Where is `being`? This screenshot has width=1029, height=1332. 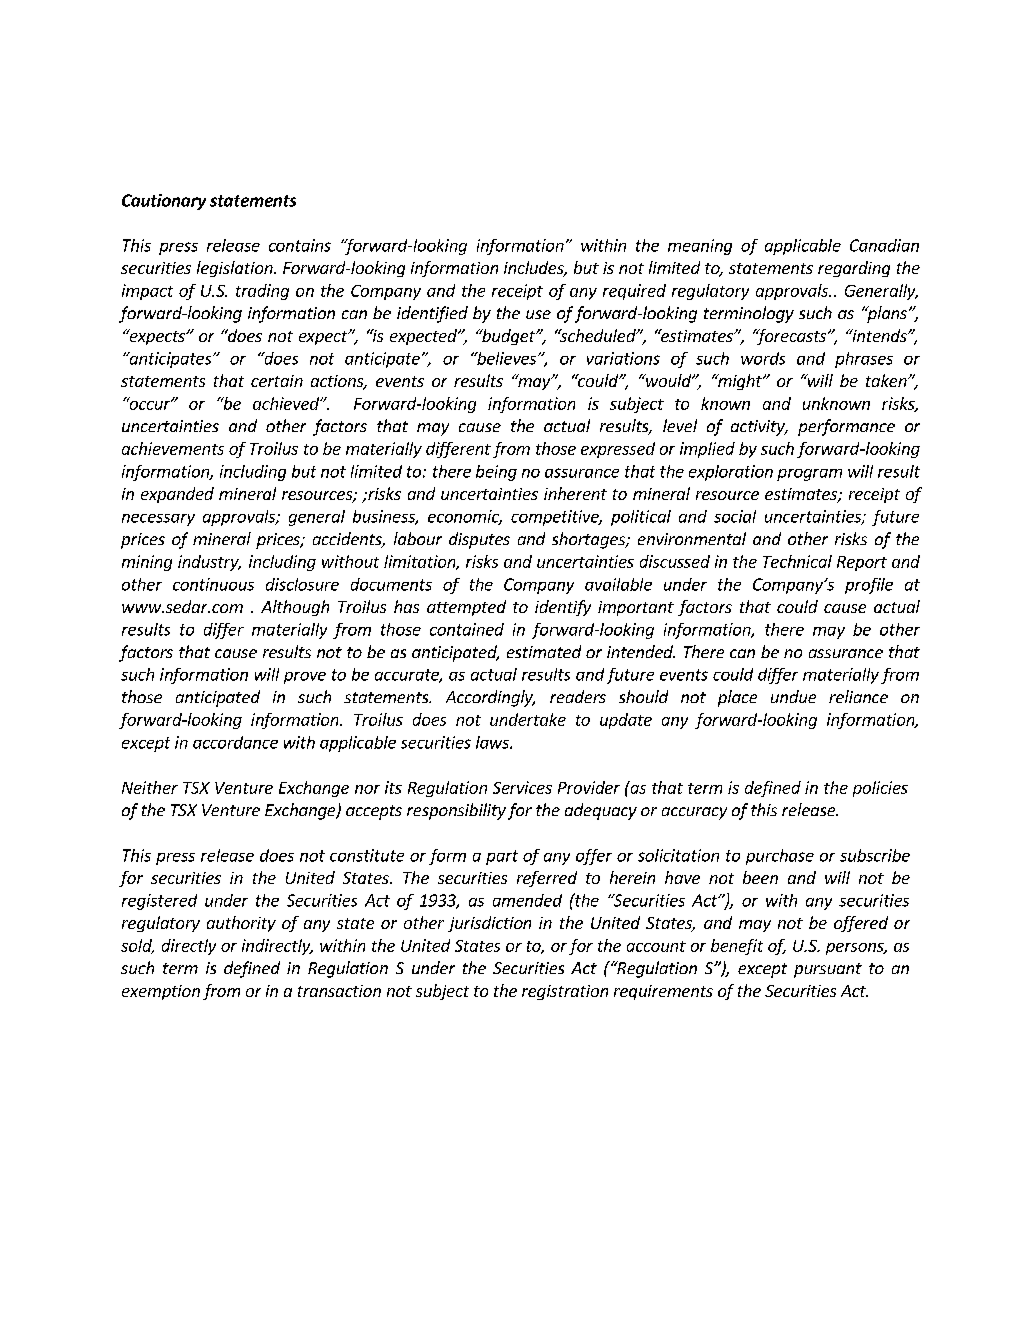 being is located at coordinates (496, 473).
